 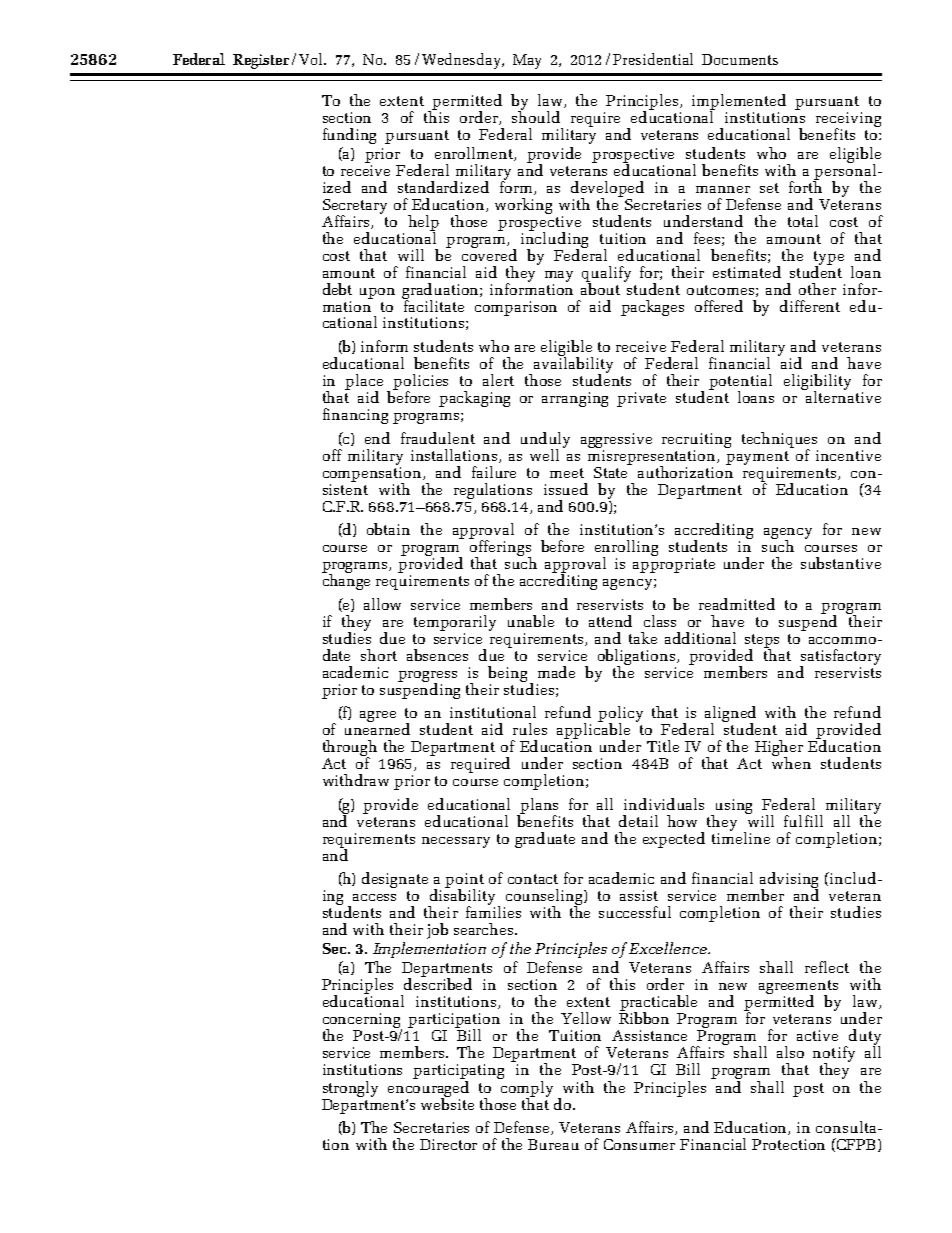 I want to click on strongly, so click(x=350, y=1089).
